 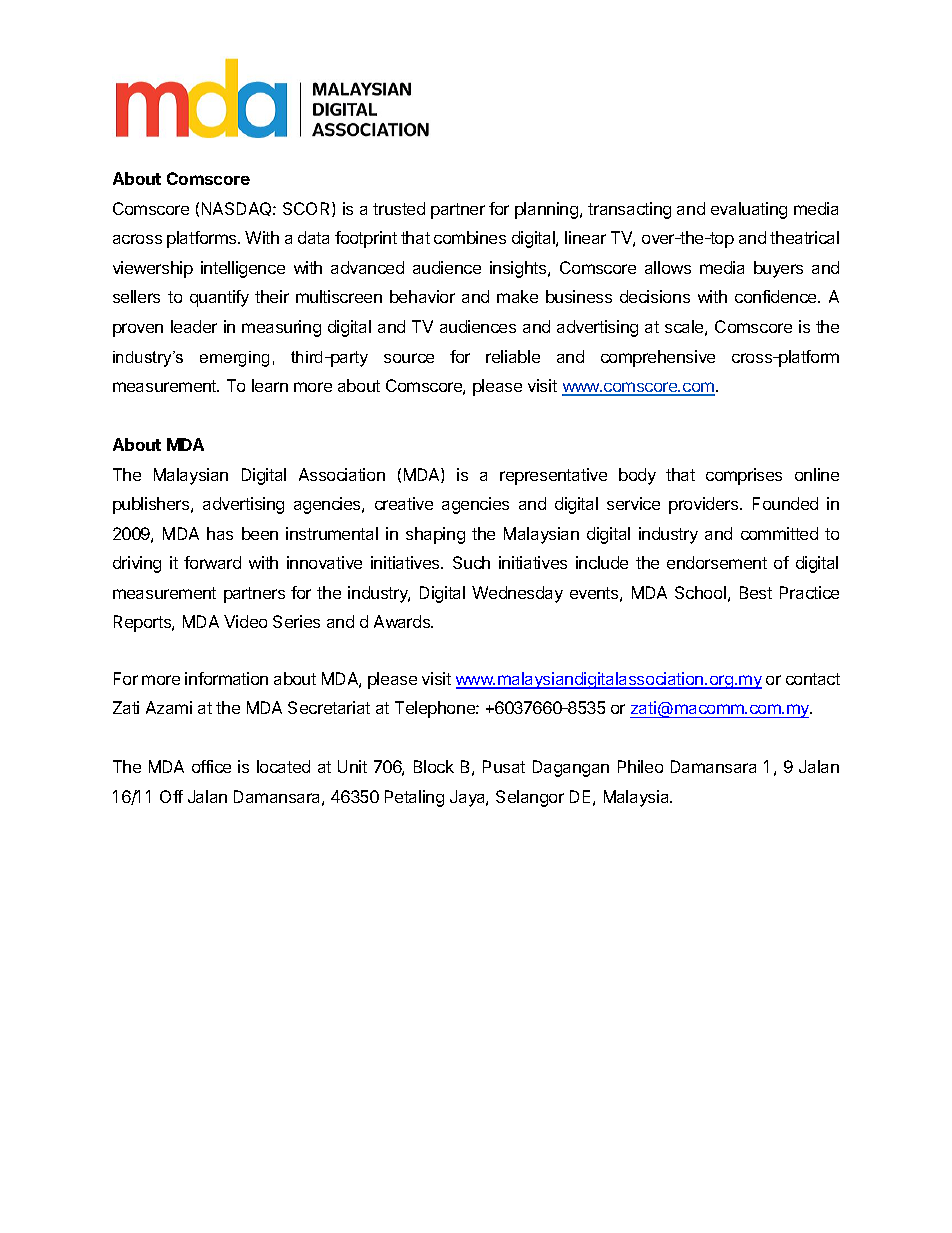 What do you see at coordinates (513, 356) in the screenshot?
I see `reliable` at bounding box center [513, 356].
